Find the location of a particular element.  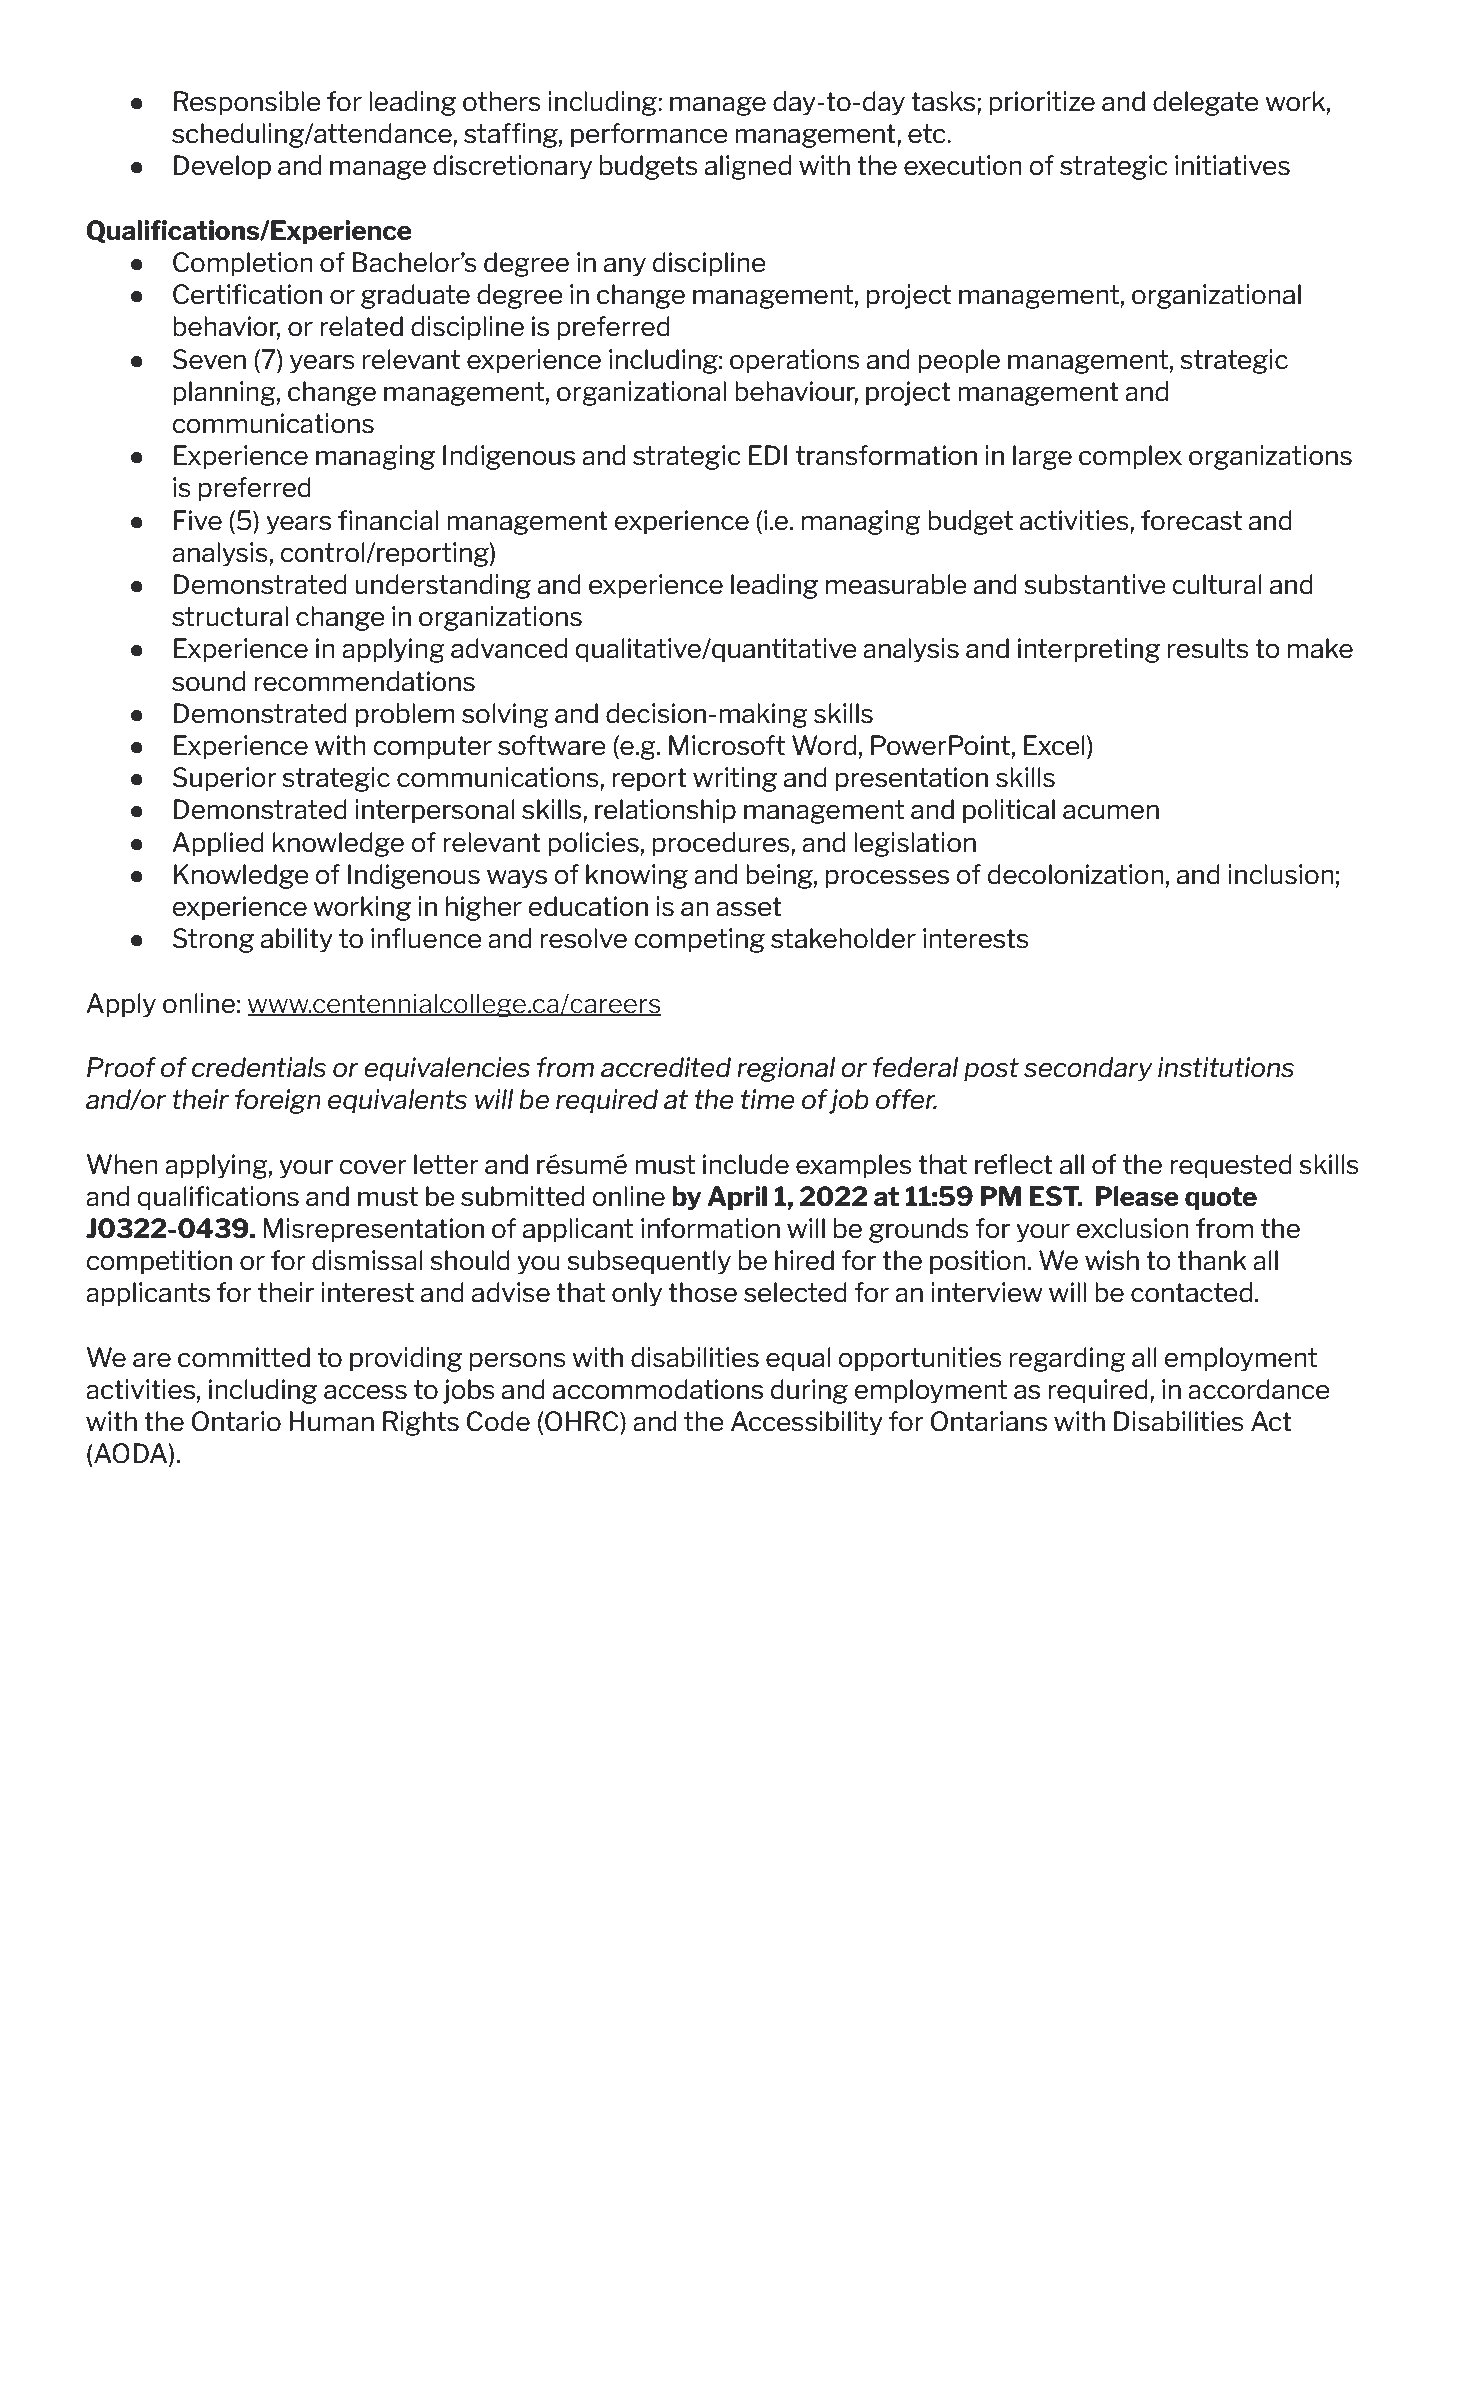

ability is located at coordinates (297, 940).
